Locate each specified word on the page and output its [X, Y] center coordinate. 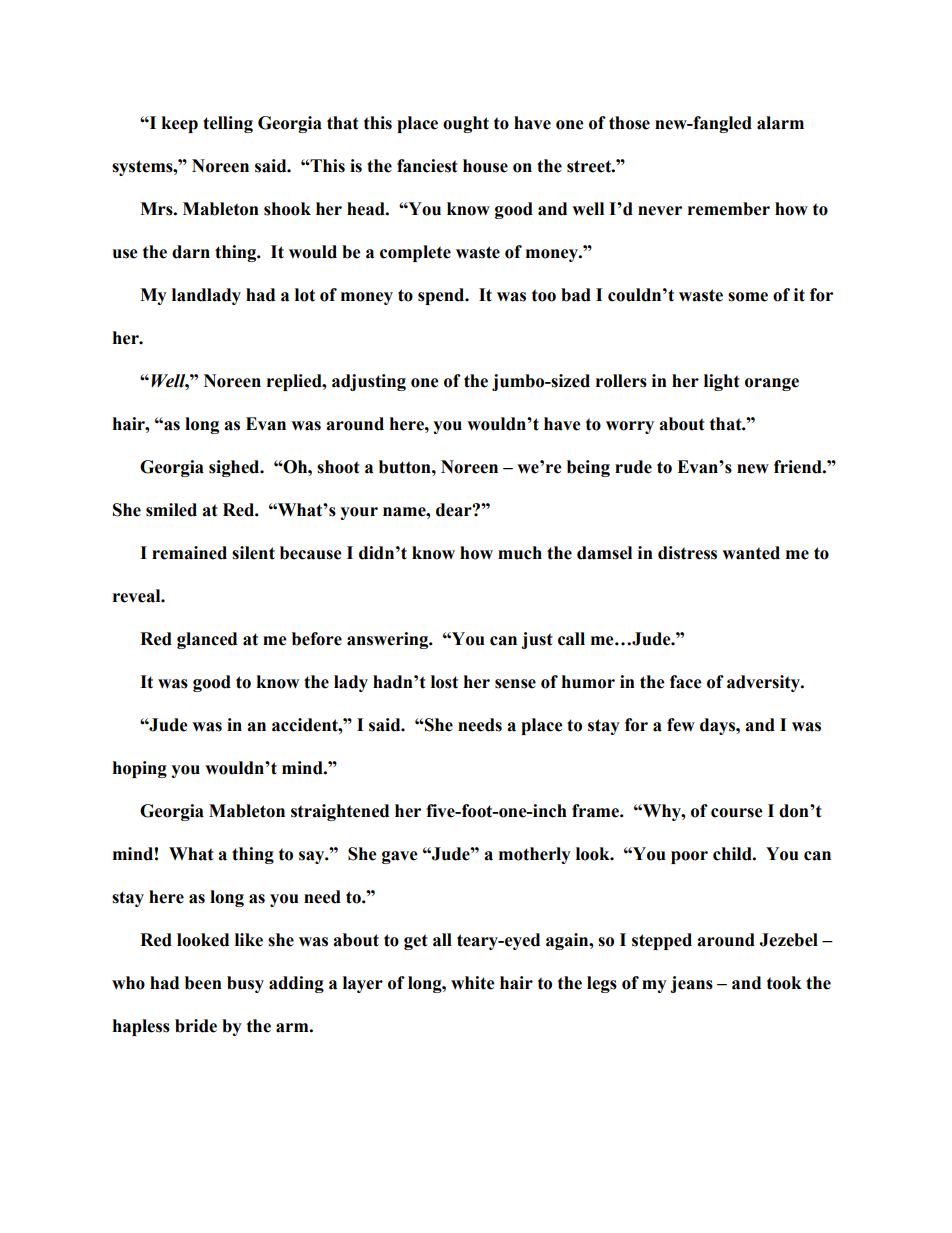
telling [228, 124]
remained [189, 553]
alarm [780, 123]
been [203, 983]
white [473, 983]
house [485, 166]
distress [687, 553]
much [520, 553]
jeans [691, 984]
